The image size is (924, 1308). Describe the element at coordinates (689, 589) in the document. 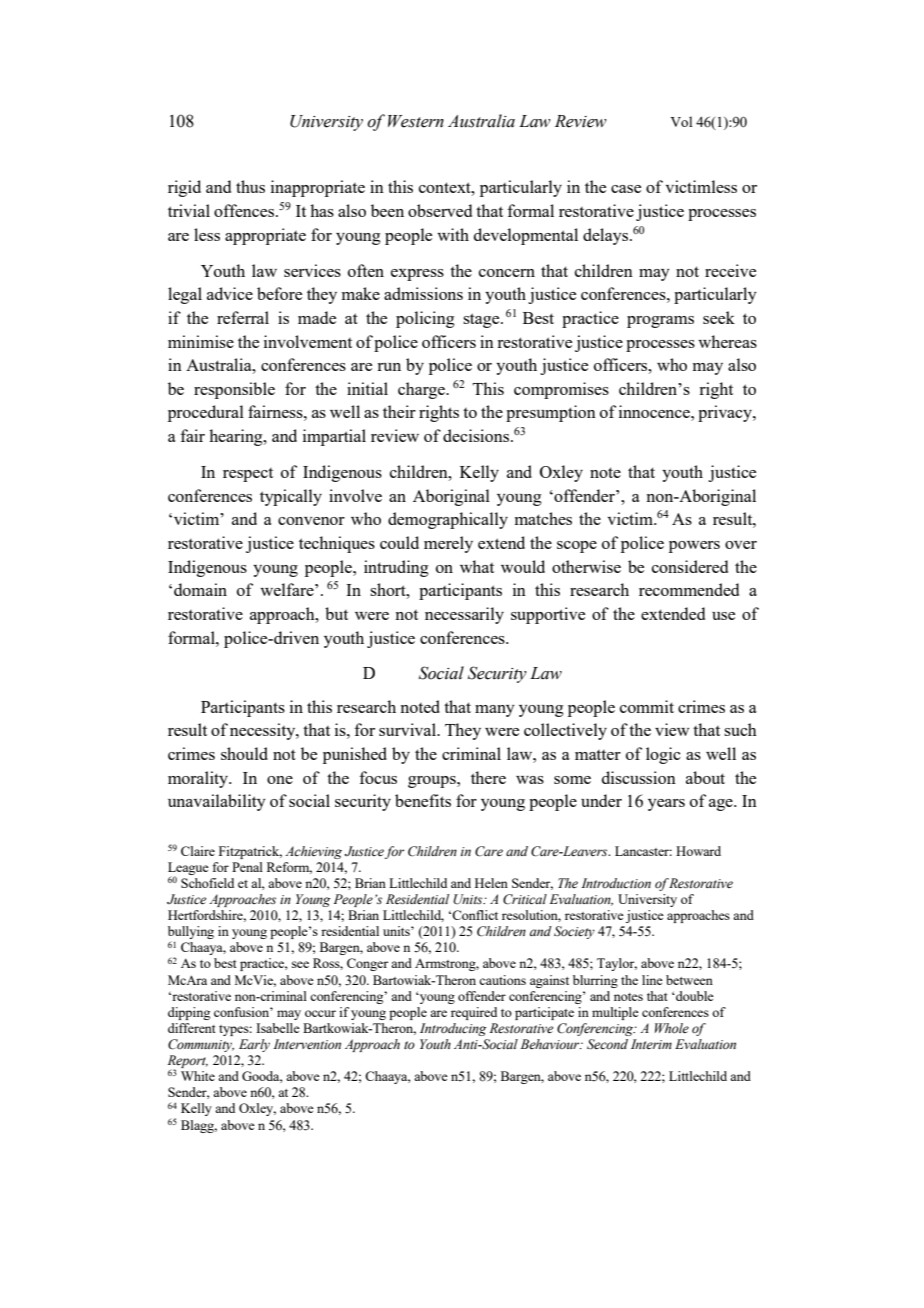

I see `recommended` at that location.
